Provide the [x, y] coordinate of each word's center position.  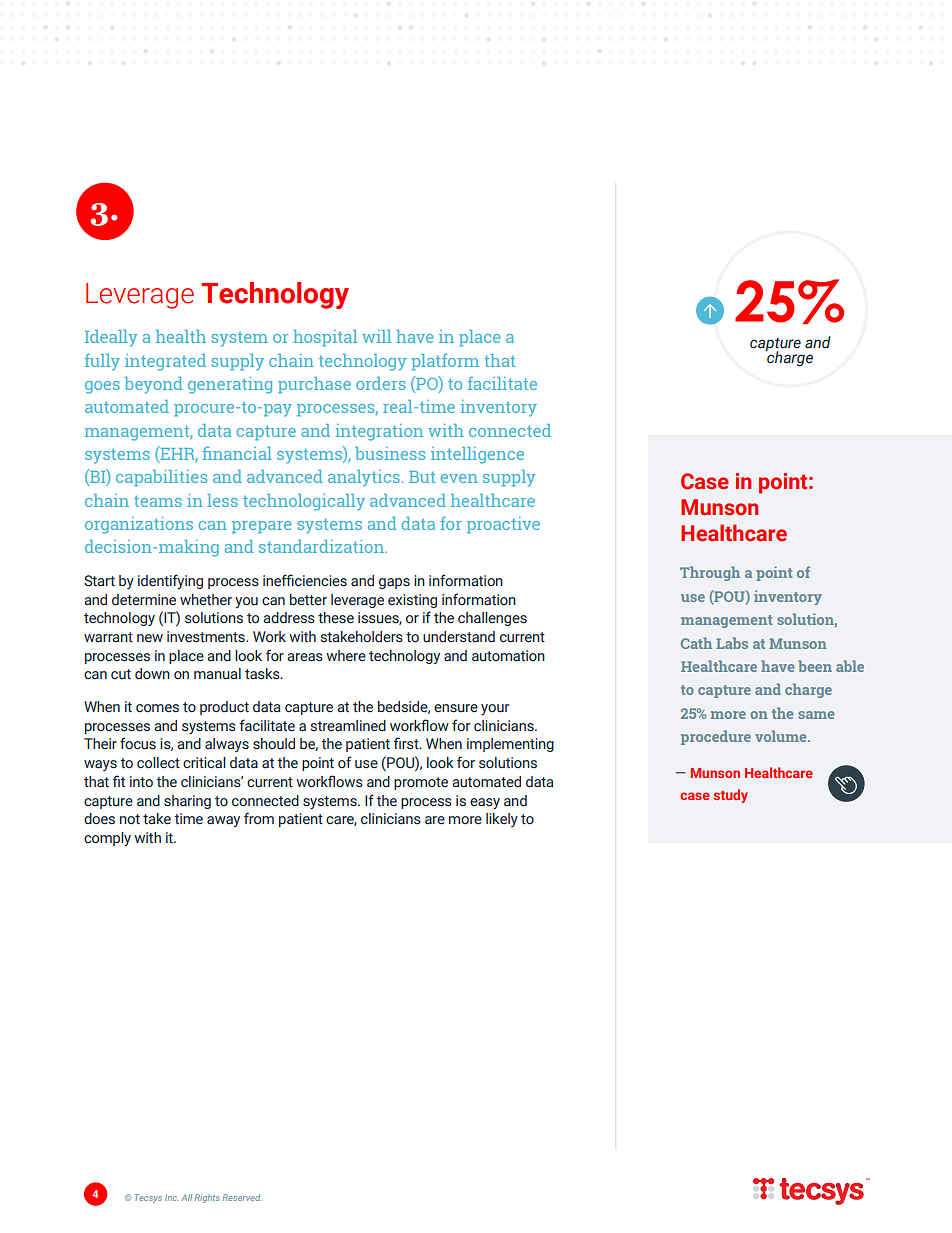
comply [107, 839]
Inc [171, 1197]
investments [207, 637]
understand [459, 637]
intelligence [477, 455]
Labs [732, 643]
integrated [165, 362]
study [730, 796]
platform [445, 362]
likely [502, 820]
